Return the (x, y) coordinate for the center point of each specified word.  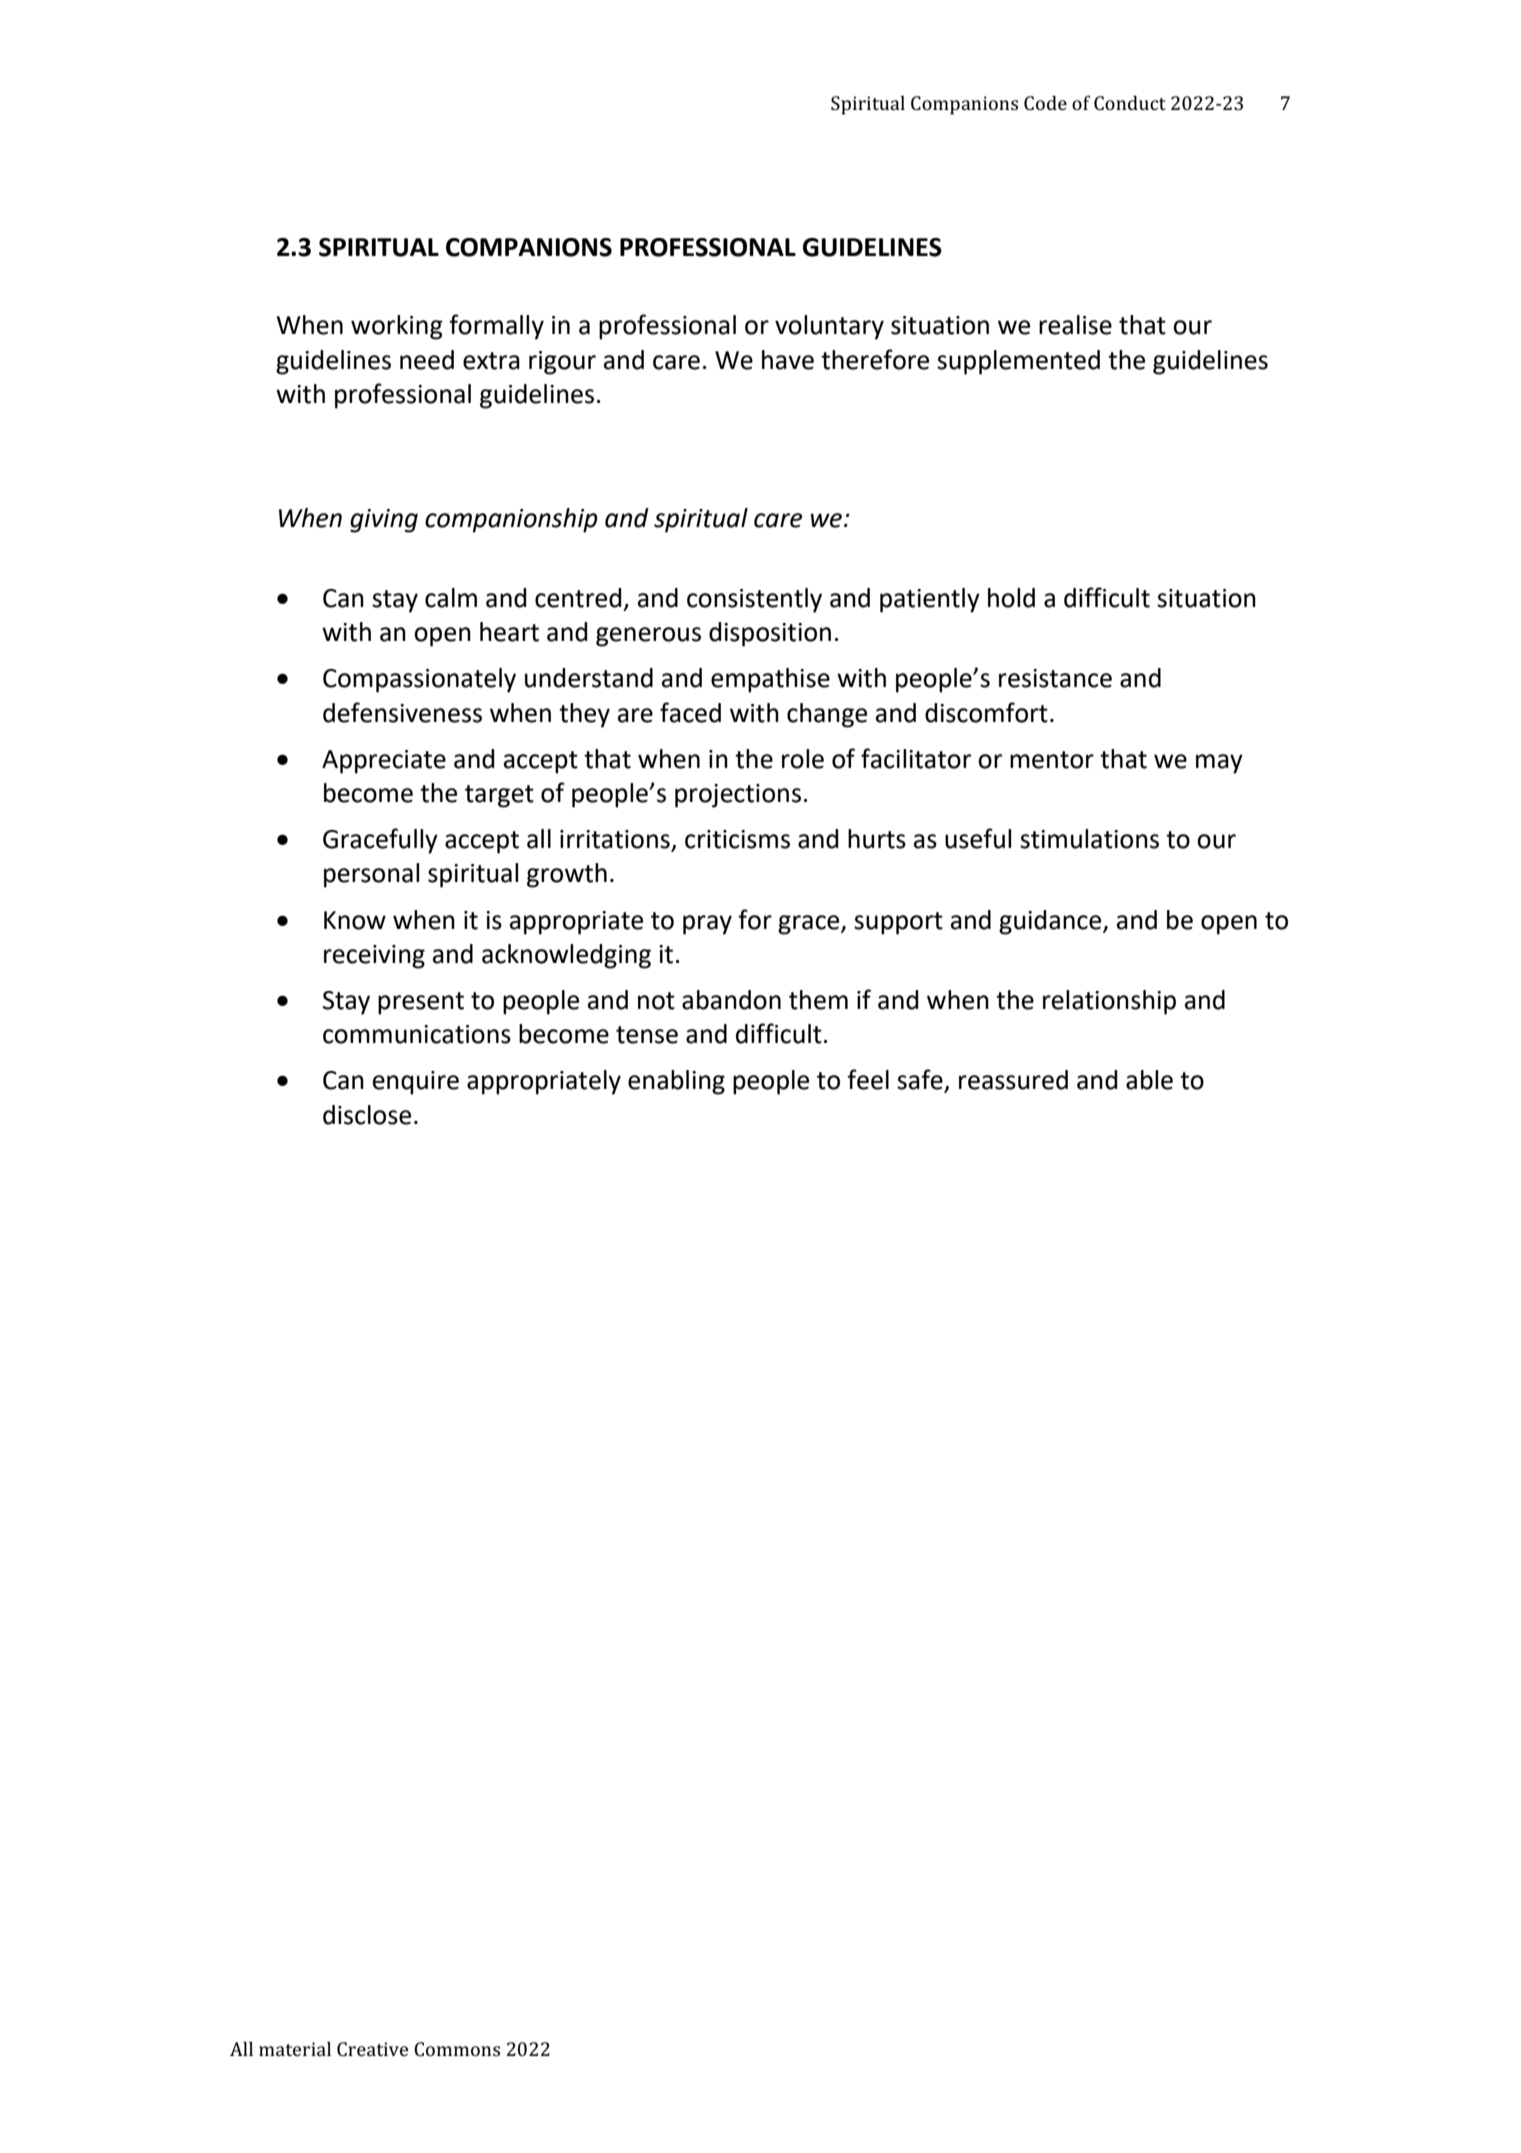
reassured (1013, 1080)
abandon (731, 1000)
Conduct (1130, 103)
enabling (676, 1082)
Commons (457, 2049)
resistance (1055, 678)
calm (451, 598)
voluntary (829, 327)
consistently (754, 600)
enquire (416, 1083)
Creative (372, 2049)
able (1149, 1080)
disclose (367, 1115)
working (397, 327)
